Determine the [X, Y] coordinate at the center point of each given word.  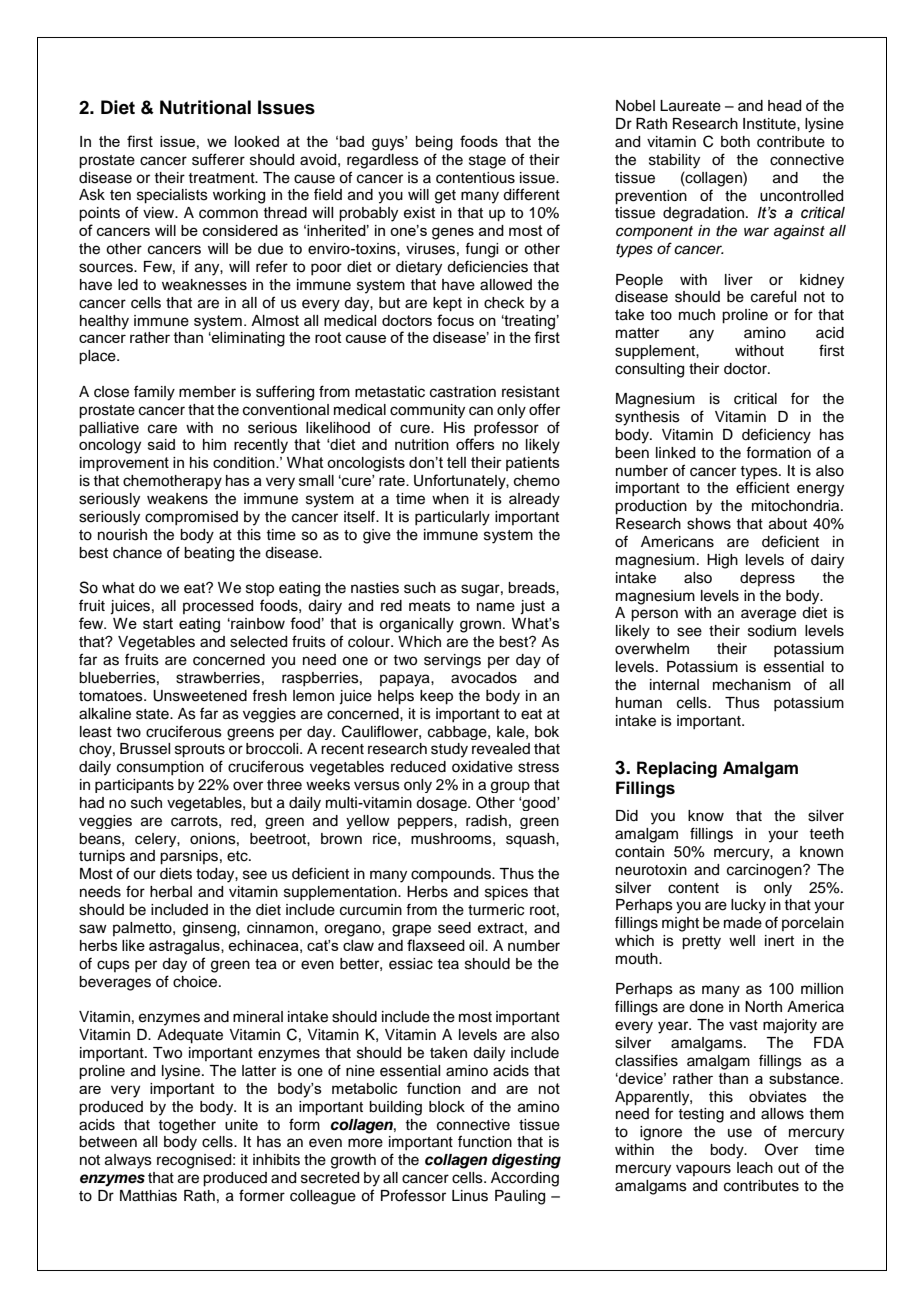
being [434, 143]
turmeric [496, 910]
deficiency [776, 436]
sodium [772, 631]
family [154, 393]
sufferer [218, 159]
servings [452, 661]
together [187, 1126]
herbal [171, 892]
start [158, 623]
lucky [748, 906]
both [735, 142]
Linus [470, 1196]
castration [463, 392]
